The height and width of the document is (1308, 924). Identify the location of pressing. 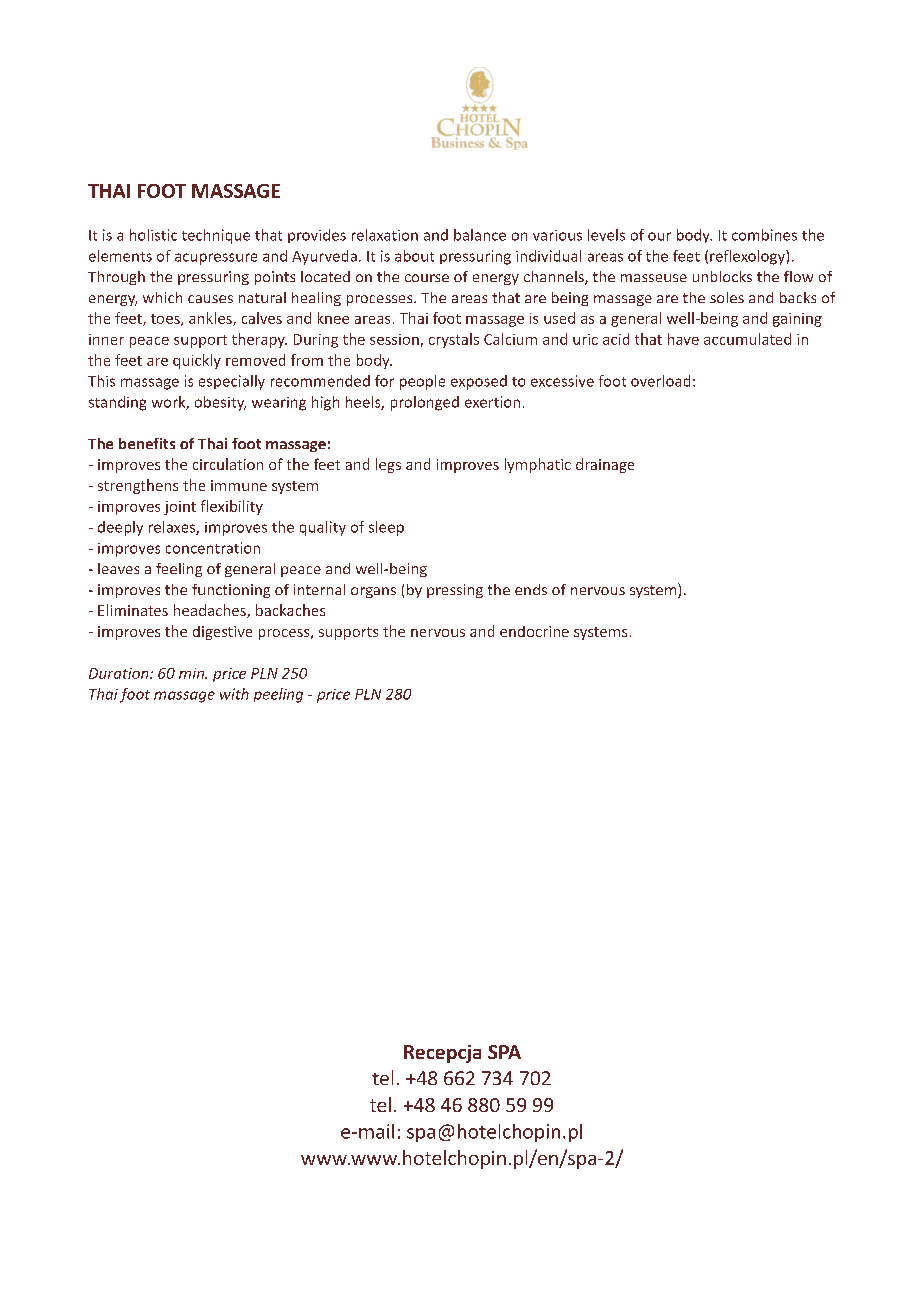
(455, 591).
